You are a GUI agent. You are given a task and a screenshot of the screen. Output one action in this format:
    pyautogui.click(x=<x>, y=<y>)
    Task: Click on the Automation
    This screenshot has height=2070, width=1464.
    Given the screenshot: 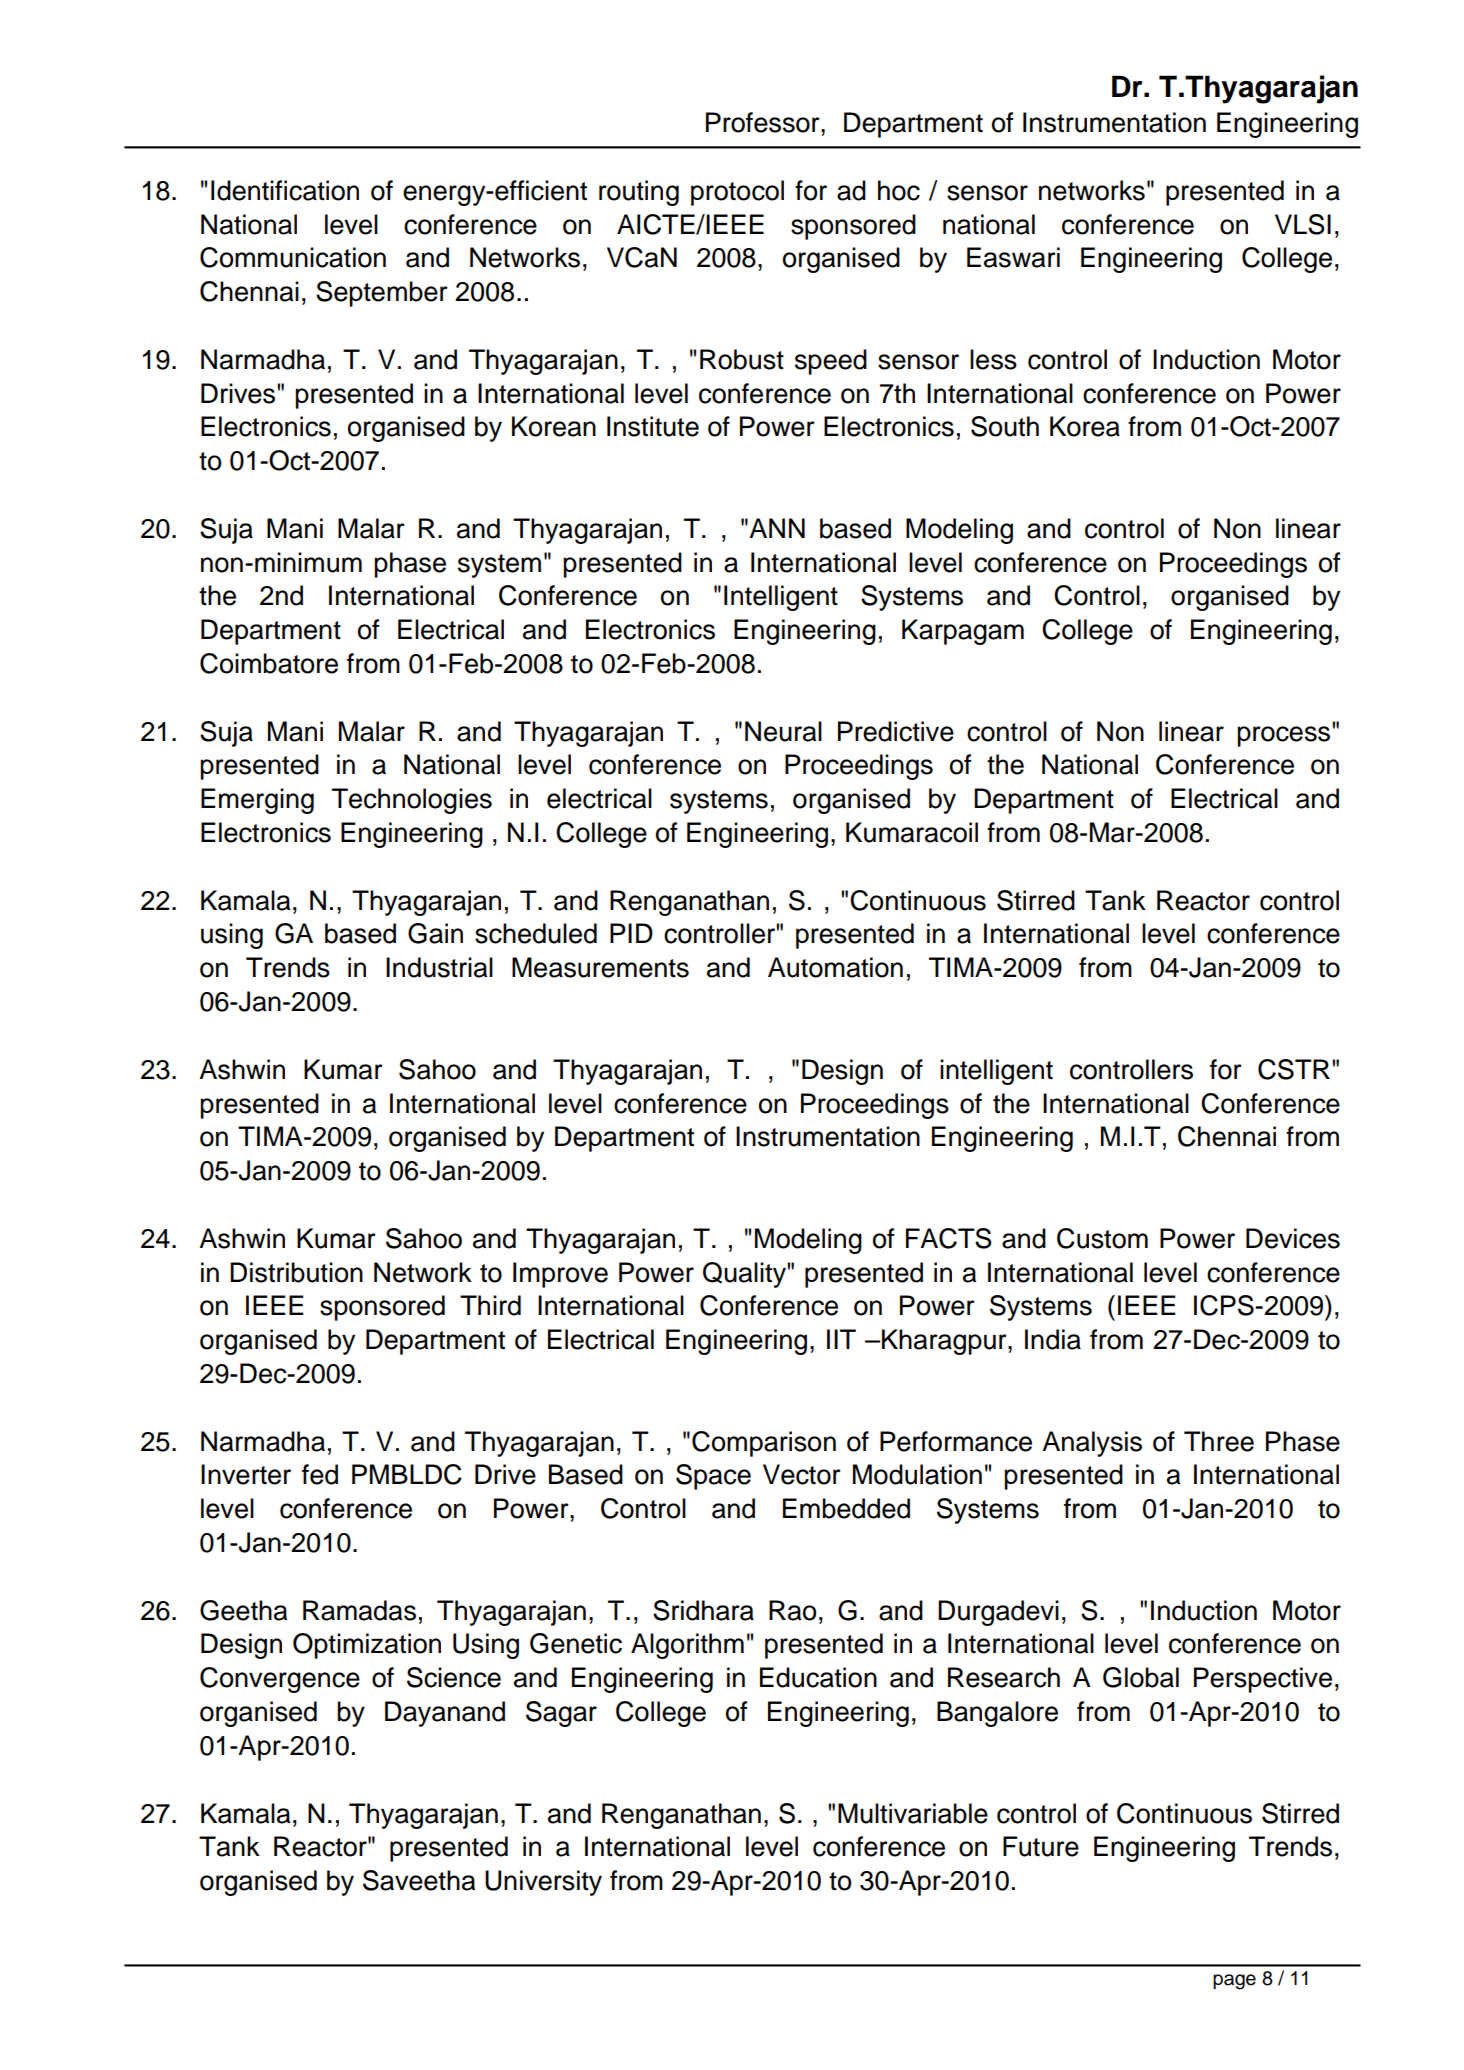 What is the action you would take?
    pyautogui.click(x=835, y=967)
